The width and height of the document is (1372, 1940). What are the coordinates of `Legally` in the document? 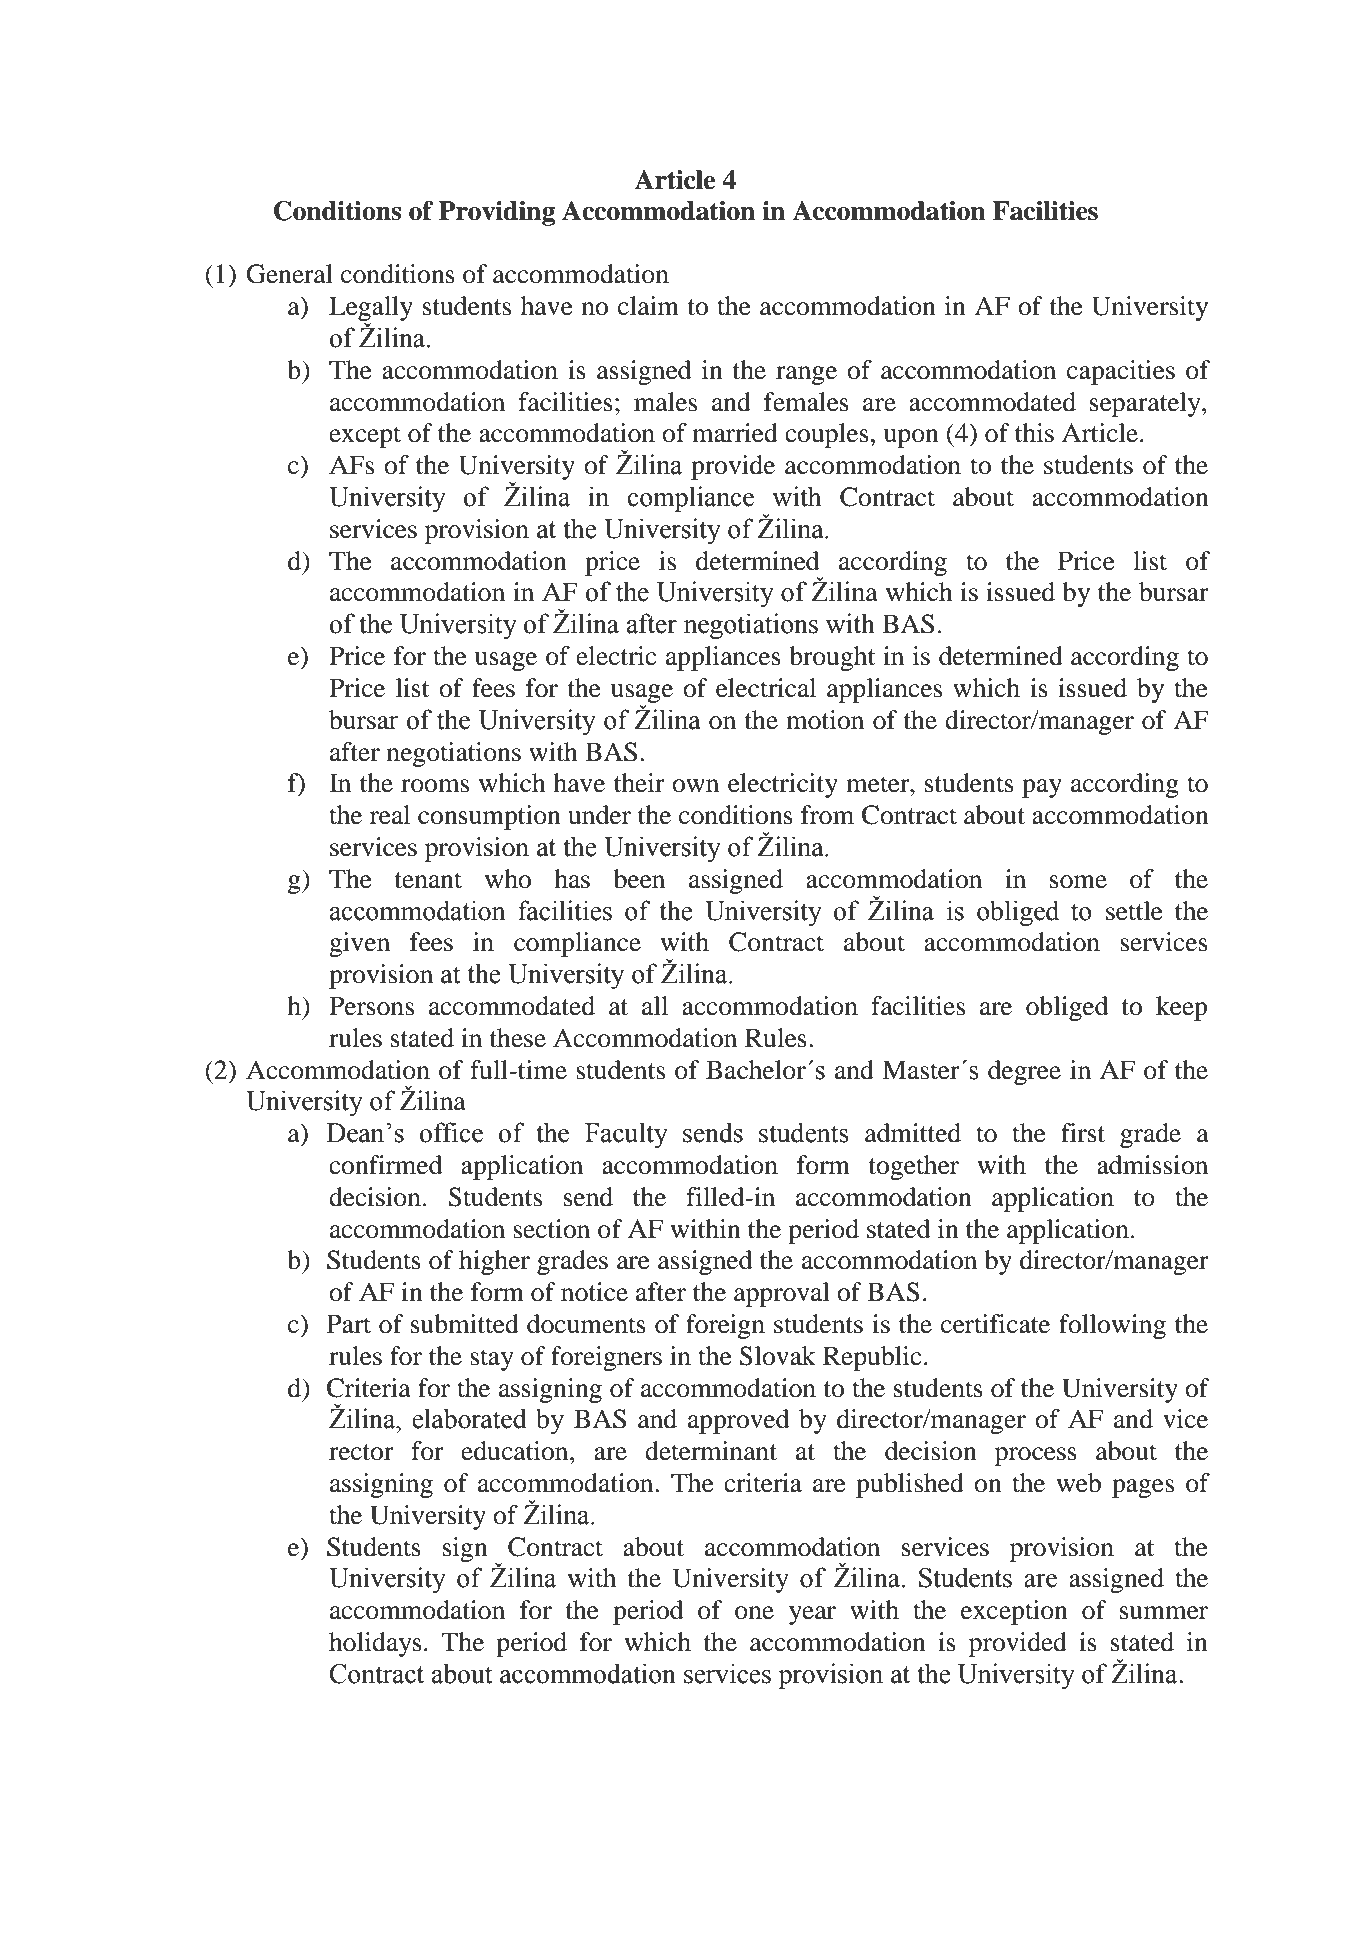 It's located at (371, 310).
